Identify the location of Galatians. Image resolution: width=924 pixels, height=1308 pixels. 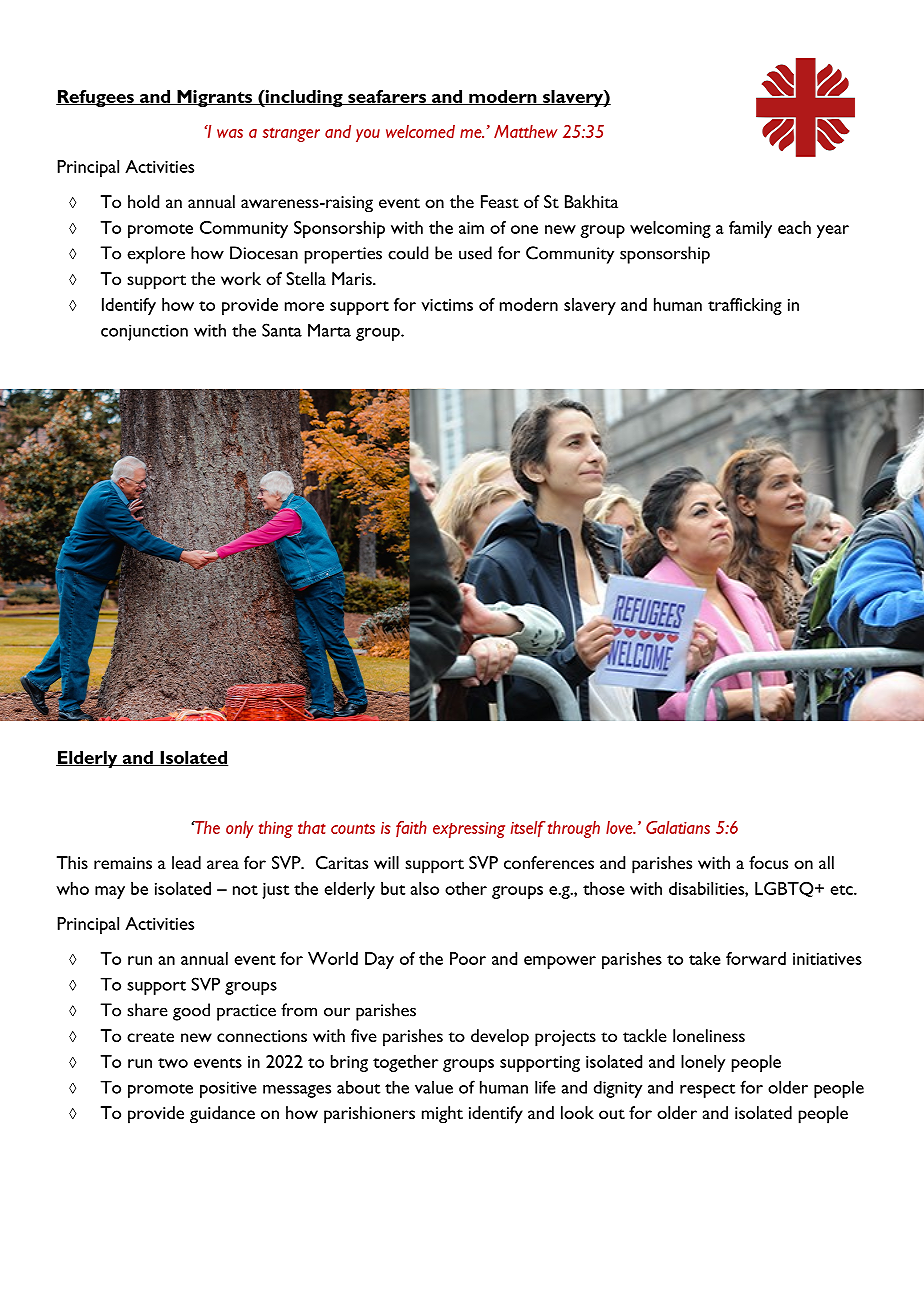
(678, 827).
